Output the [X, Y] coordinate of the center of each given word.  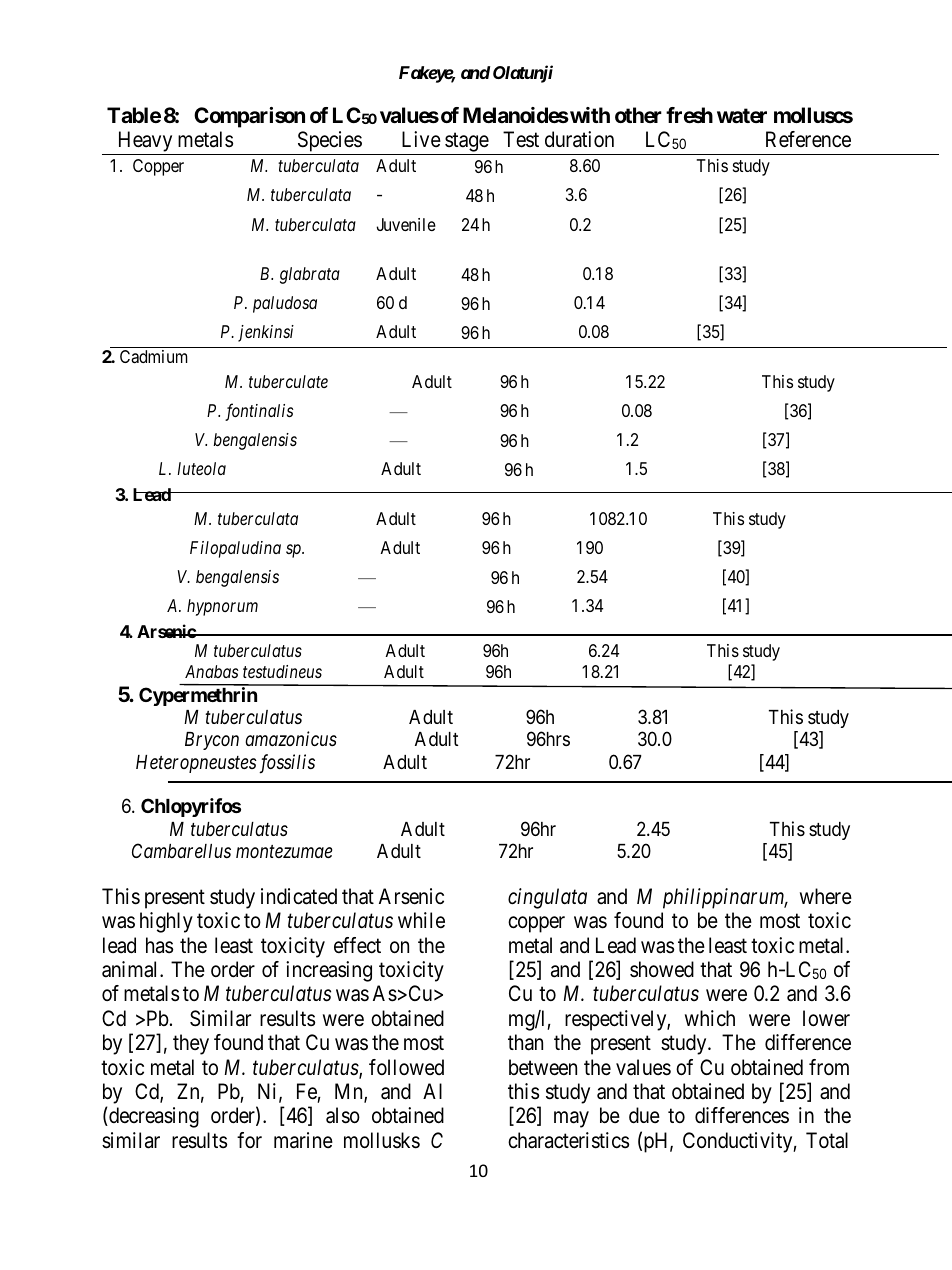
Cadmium [154, 357]
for [249, 1140]
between [543, 1067]
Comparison [249, 117]
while [421, 920]
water [742, 115]
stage [466, 144]
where [826, 896]
